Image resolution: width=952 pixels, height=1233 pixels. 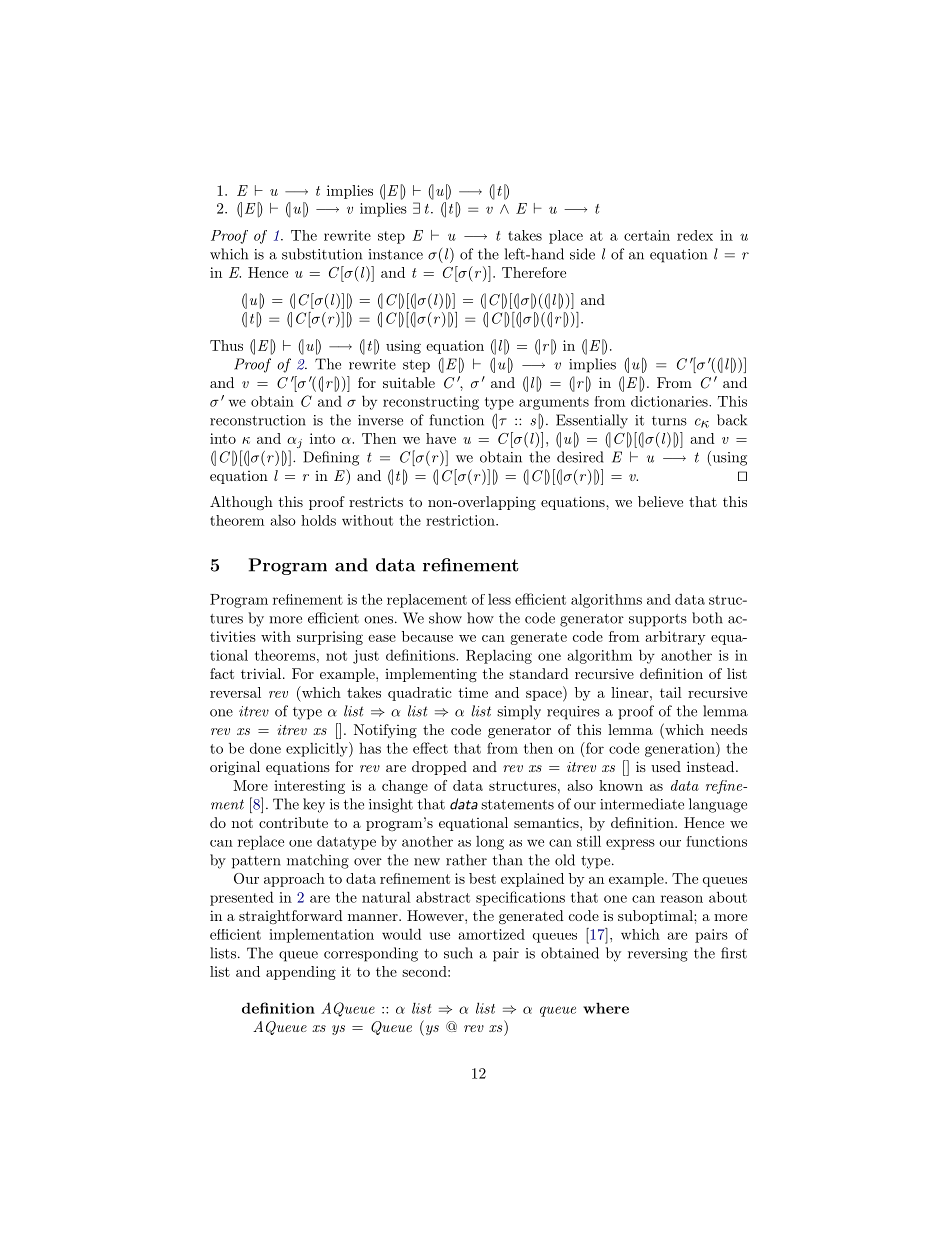 I want to click on substitution, so click(x=322, y=254).
